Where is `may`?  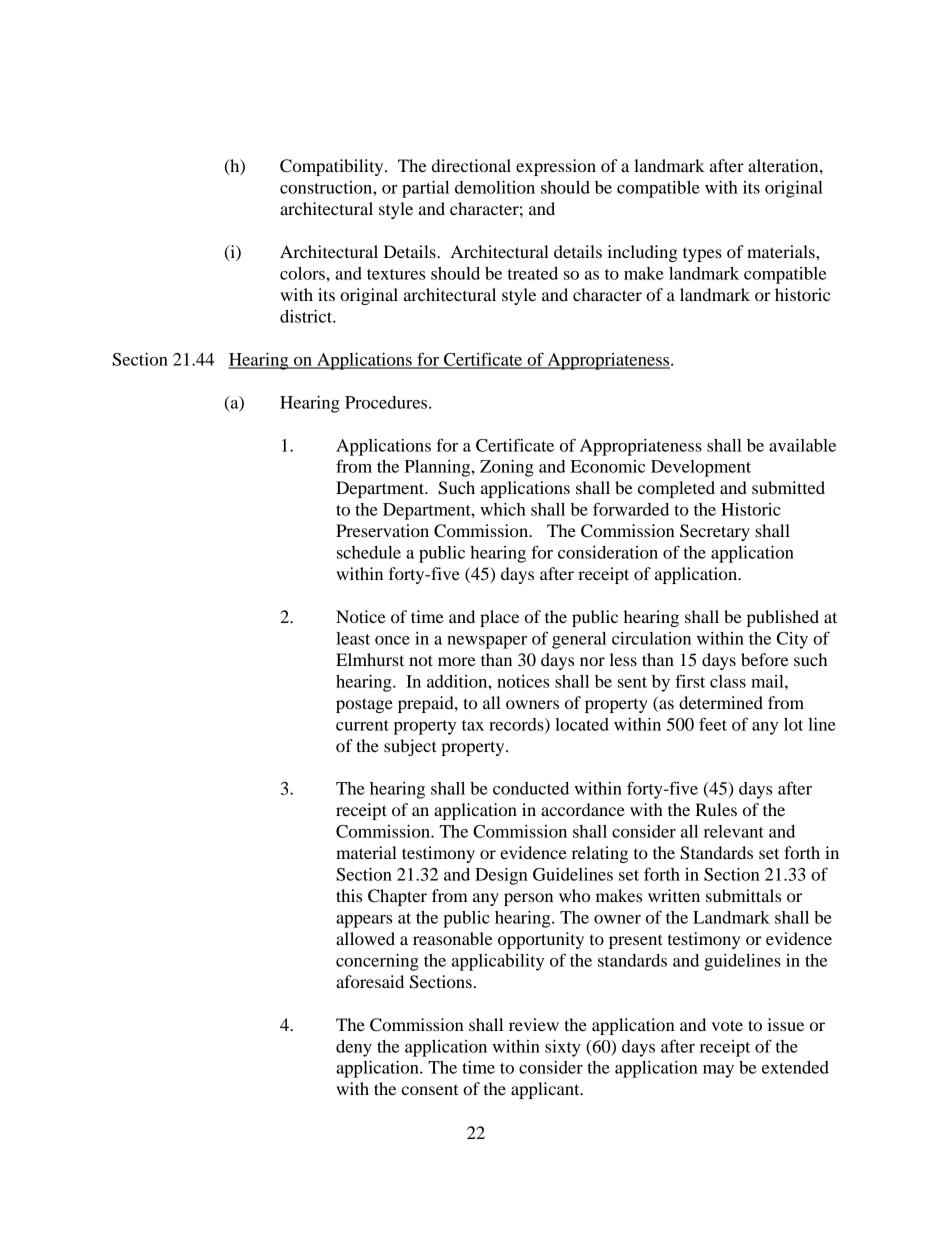
may is located at coordinates (718, 1071).
